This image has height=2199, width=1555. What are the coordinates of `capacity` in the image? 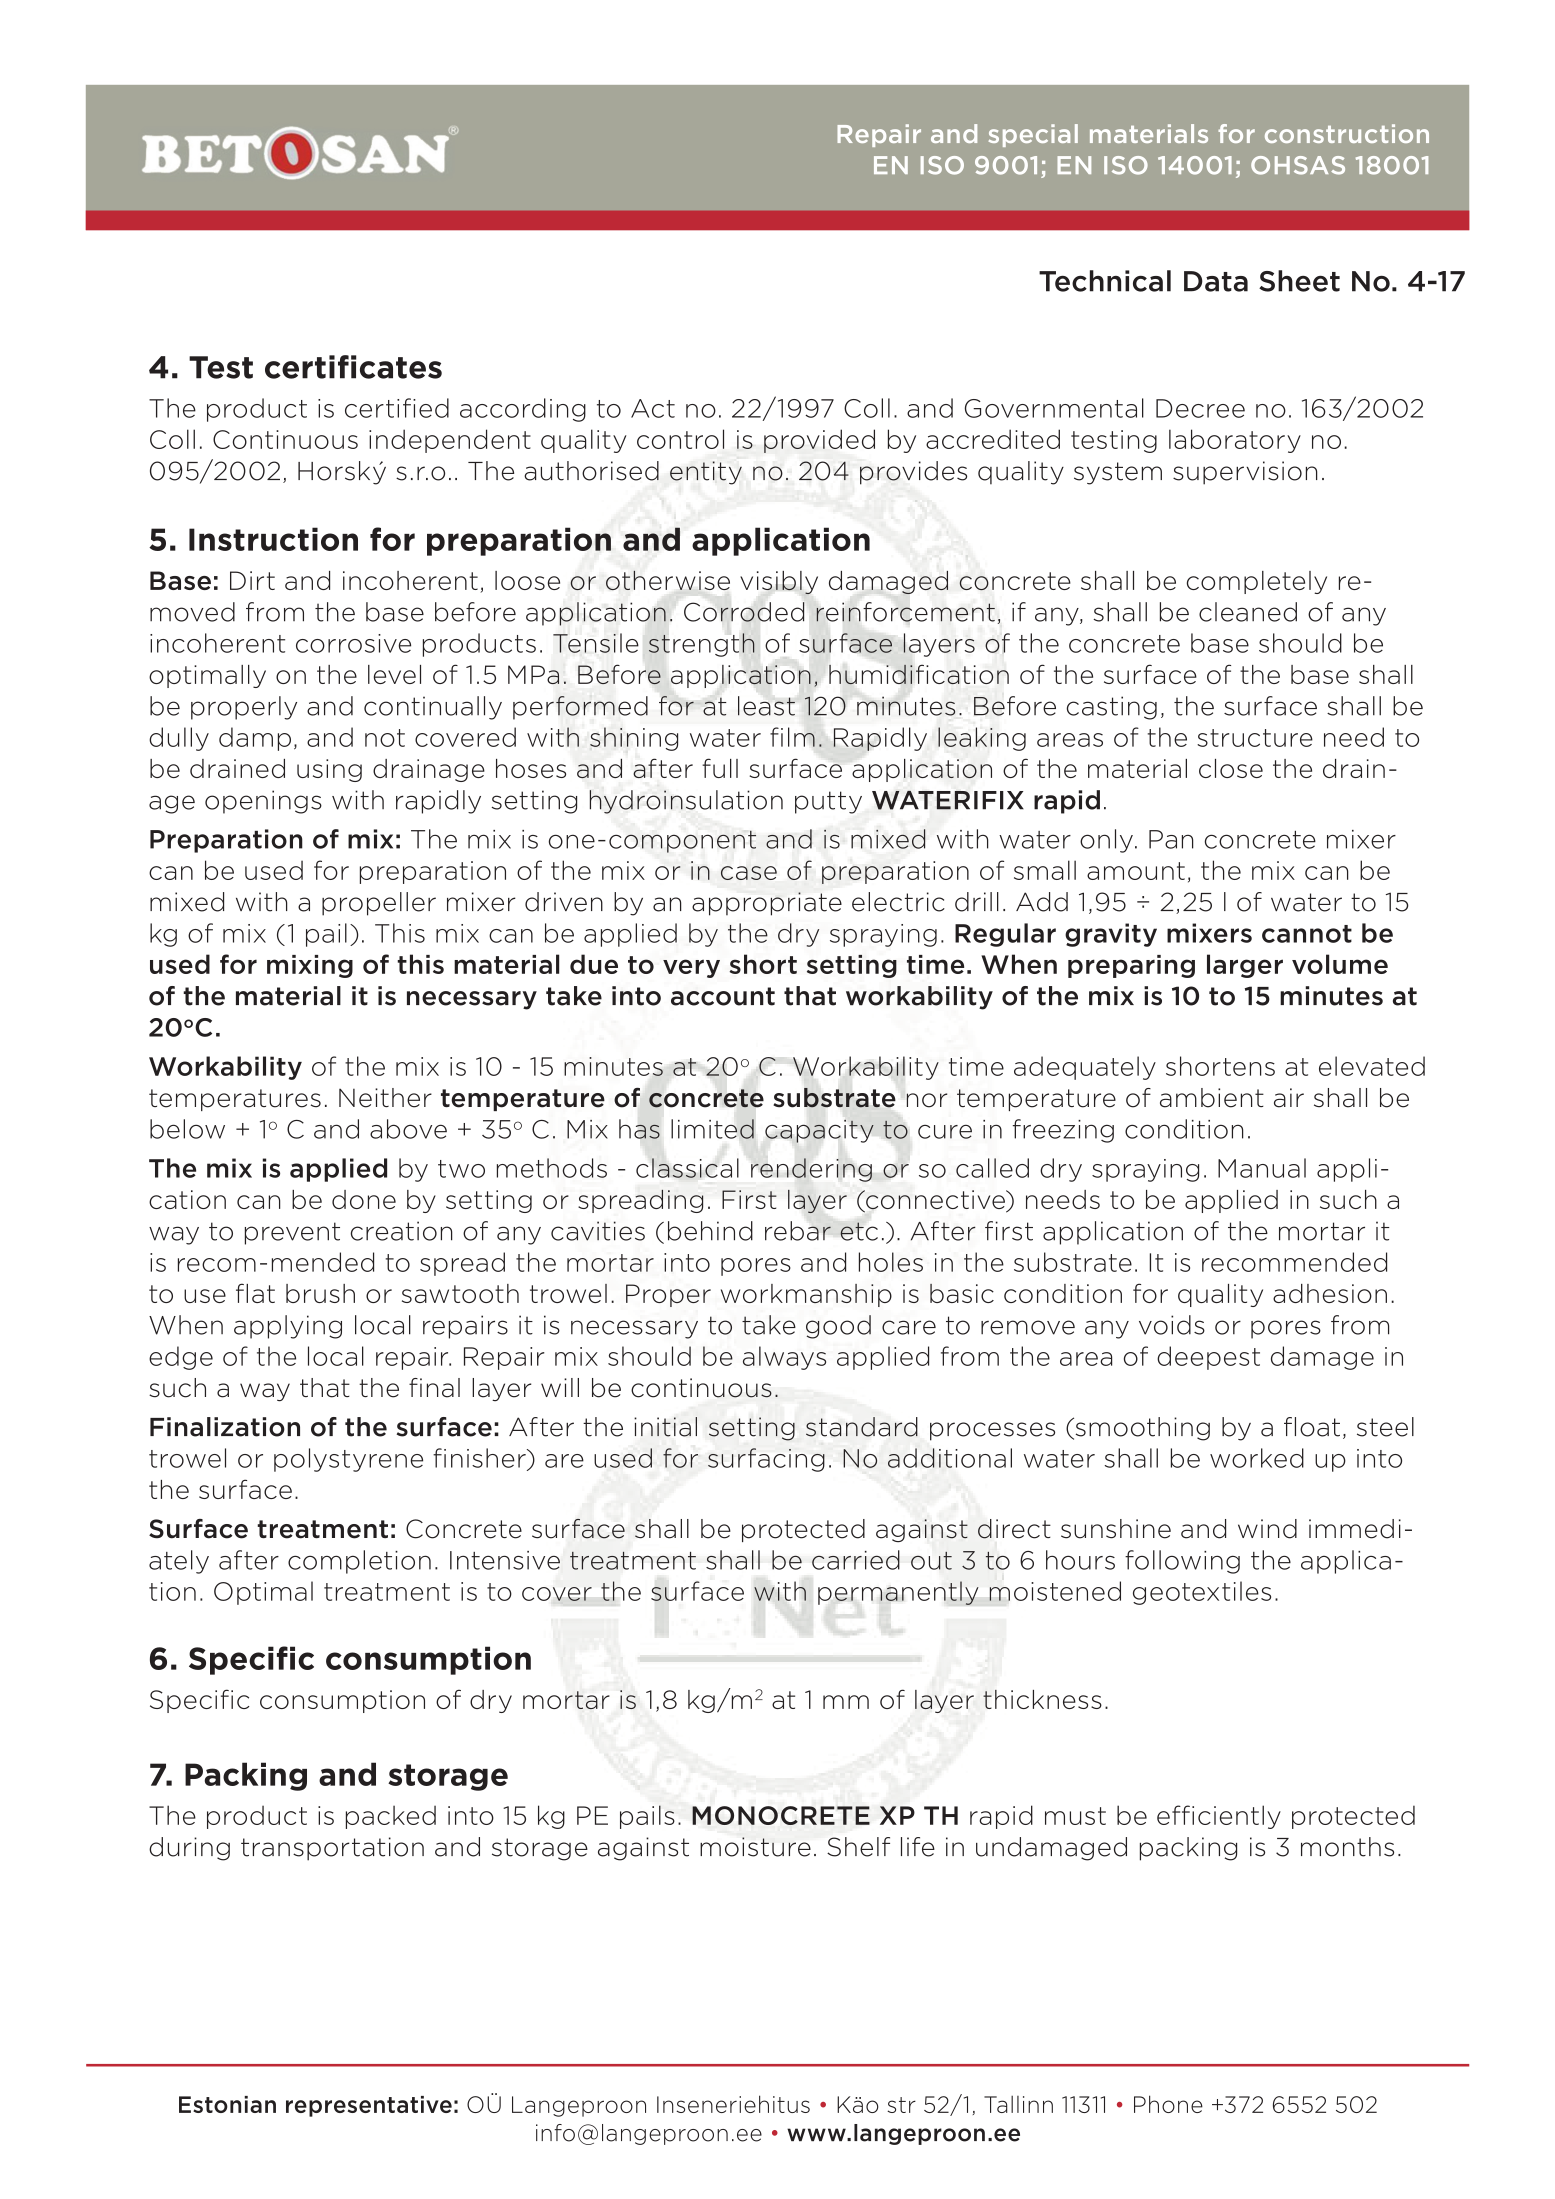 It's located at (819, 1131).
